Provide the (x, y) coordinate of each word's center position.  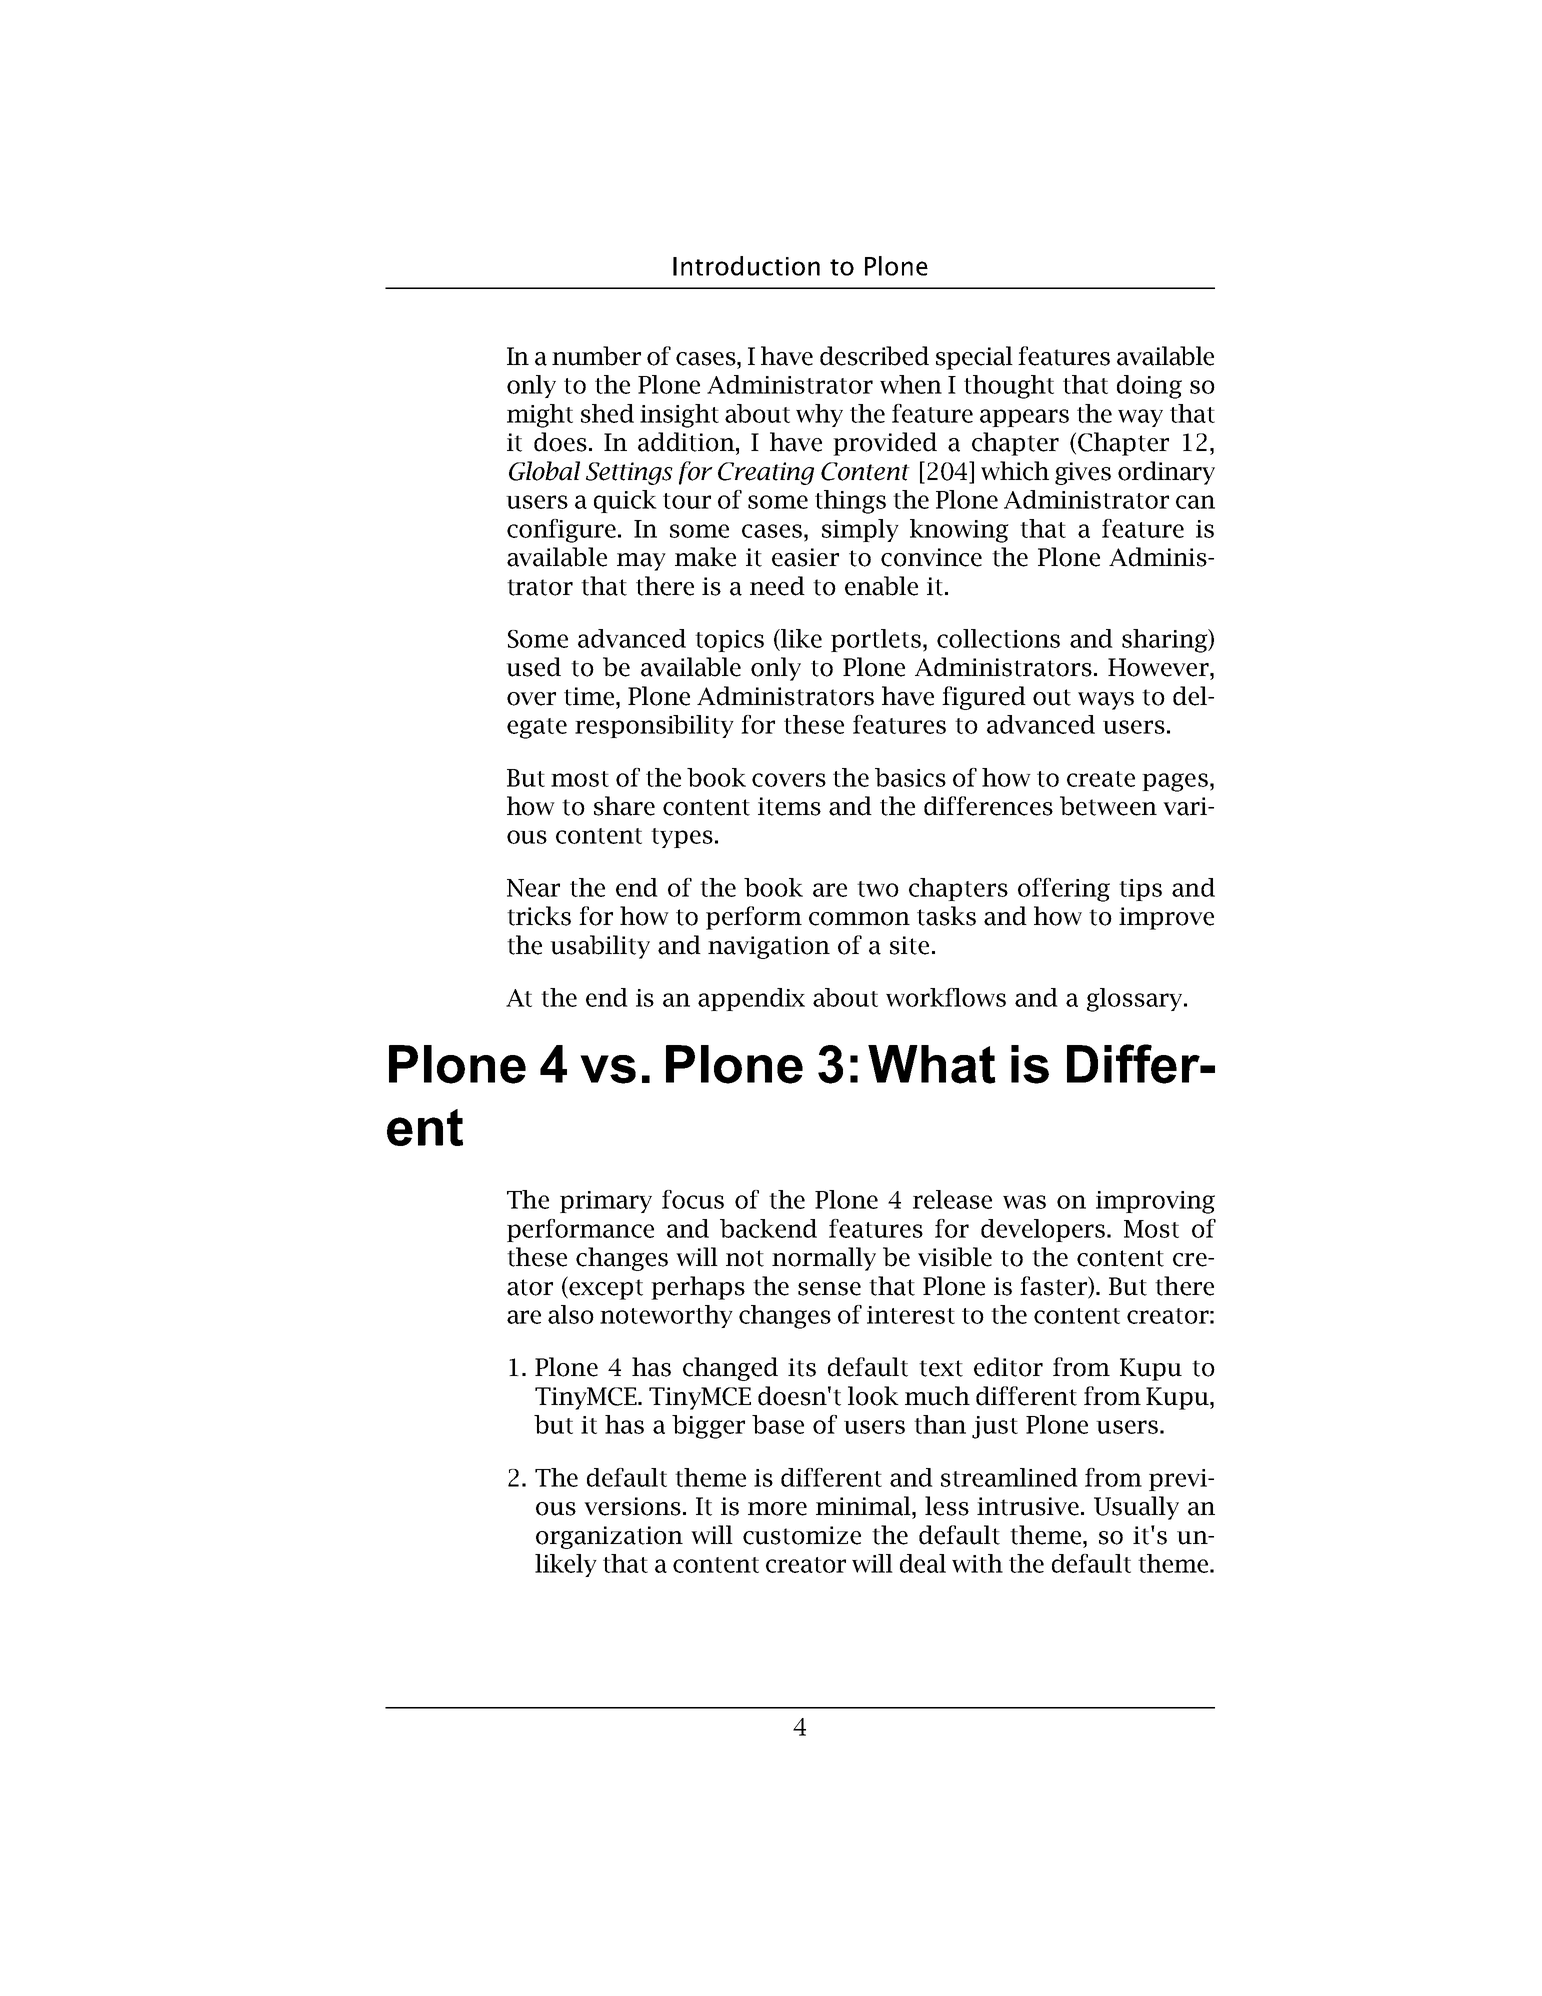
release (952, 1199)
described (874, 356)
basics (910, 777)
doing (1149, 387)
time (590, 696)
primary (606, 1202)
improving (1155, 1202)
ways (1106, 701)
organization (609, 1537)
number (596, 356)
